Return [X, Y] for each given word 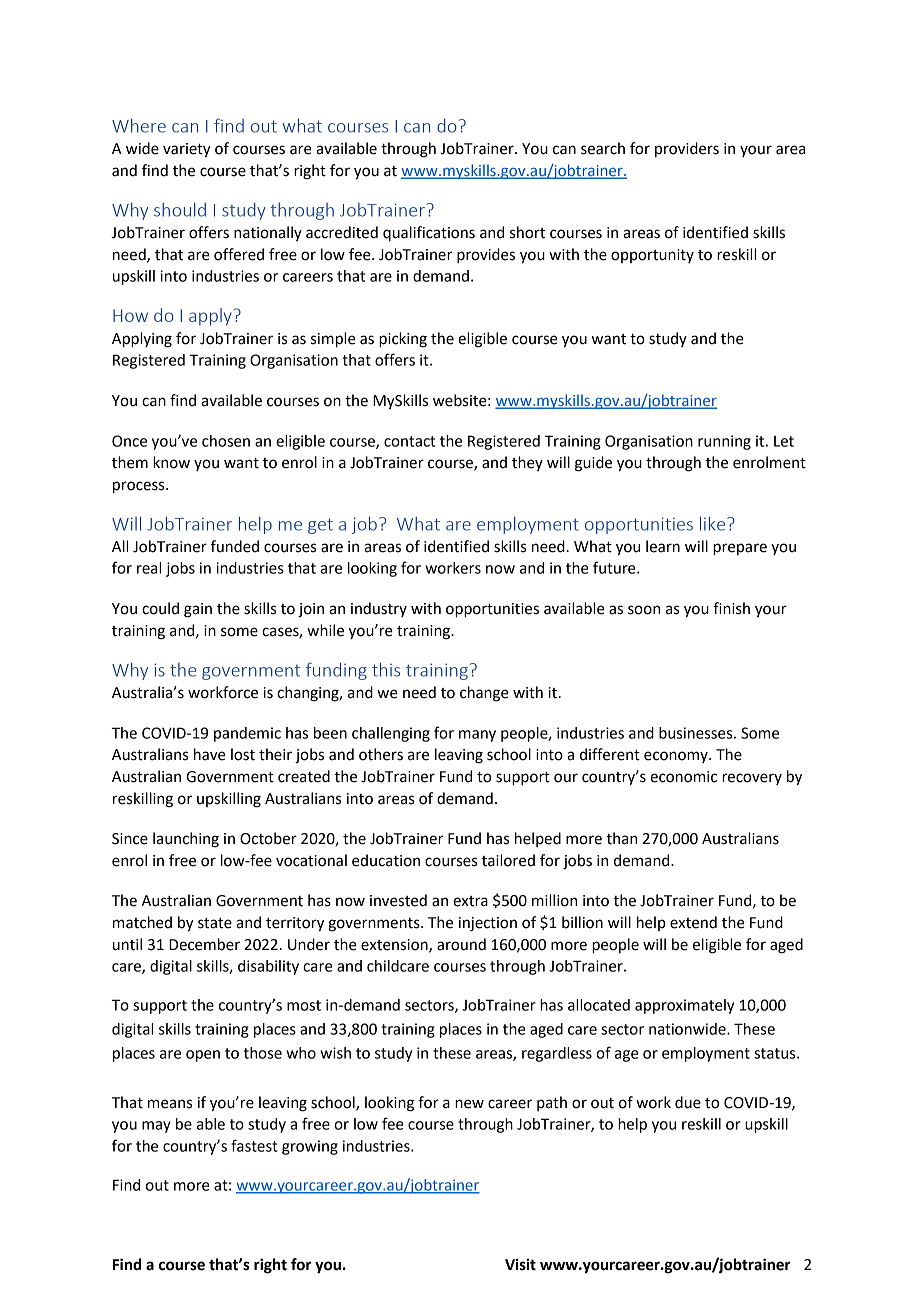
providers [687, 149]
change [484, 694]
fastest [254, 1145]
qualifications [429, 234]
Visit [520, 1264]
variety [187, 150]
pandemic [247, 734]
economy [677, 757]
